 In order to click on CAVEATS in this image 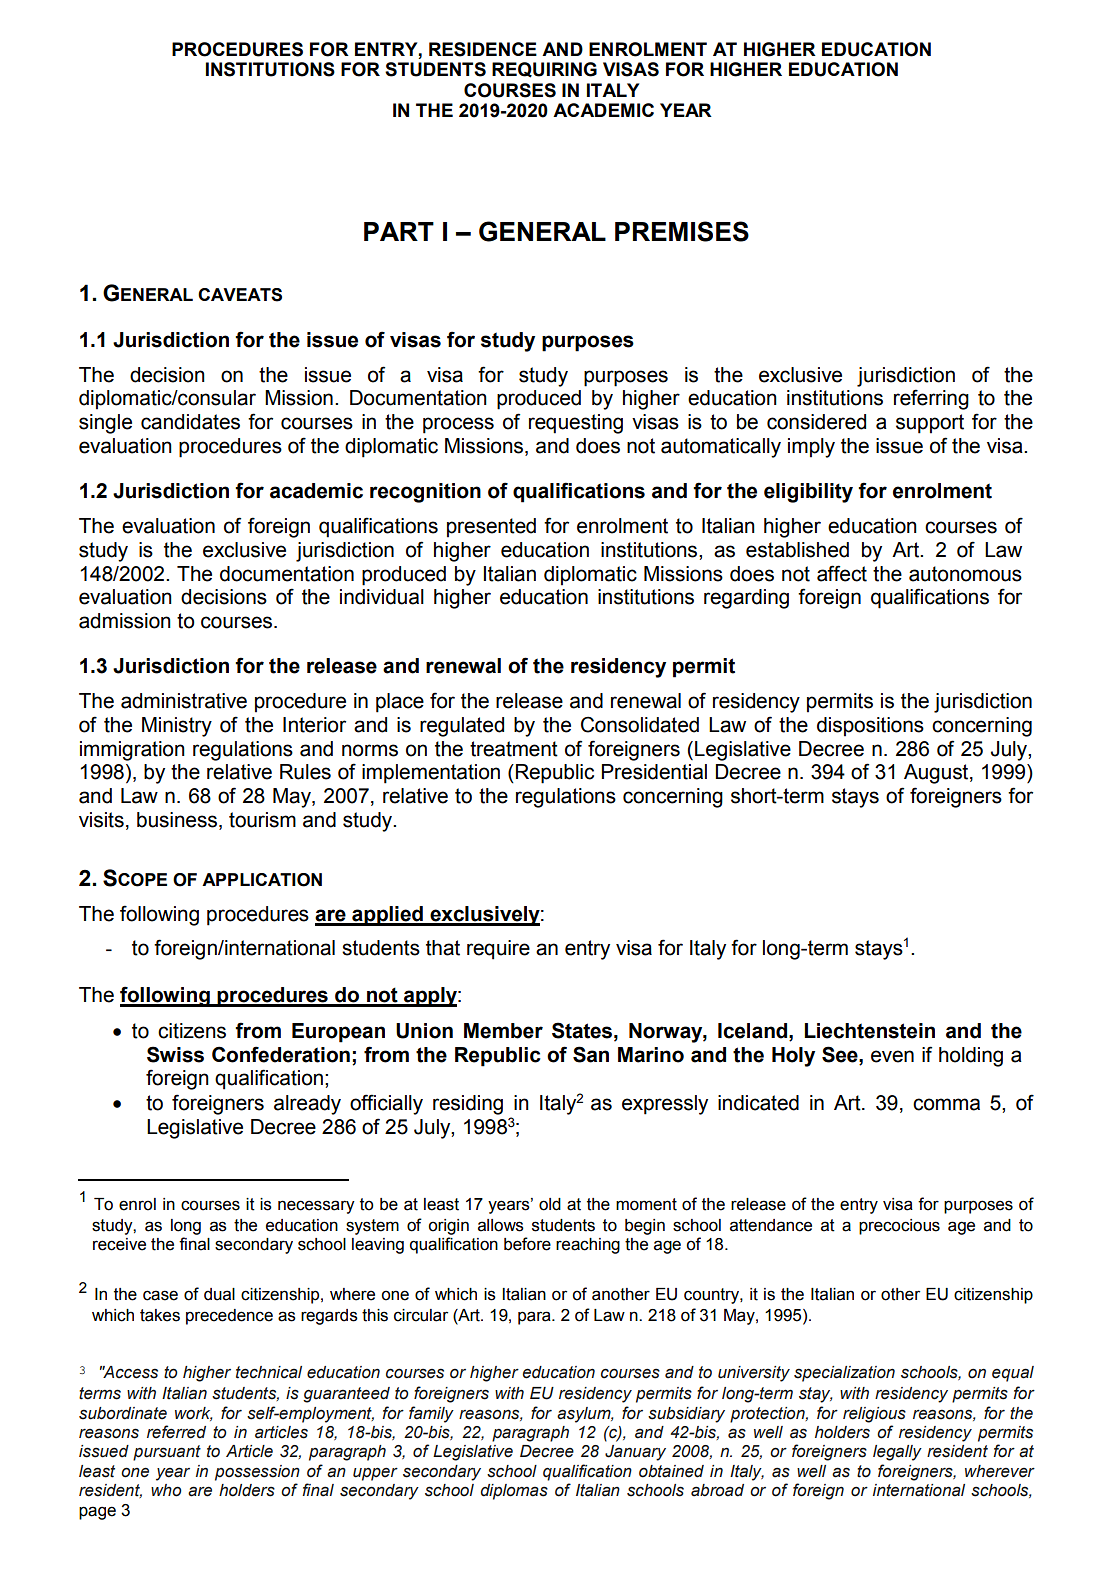, I will do `click(240, 295)`.
